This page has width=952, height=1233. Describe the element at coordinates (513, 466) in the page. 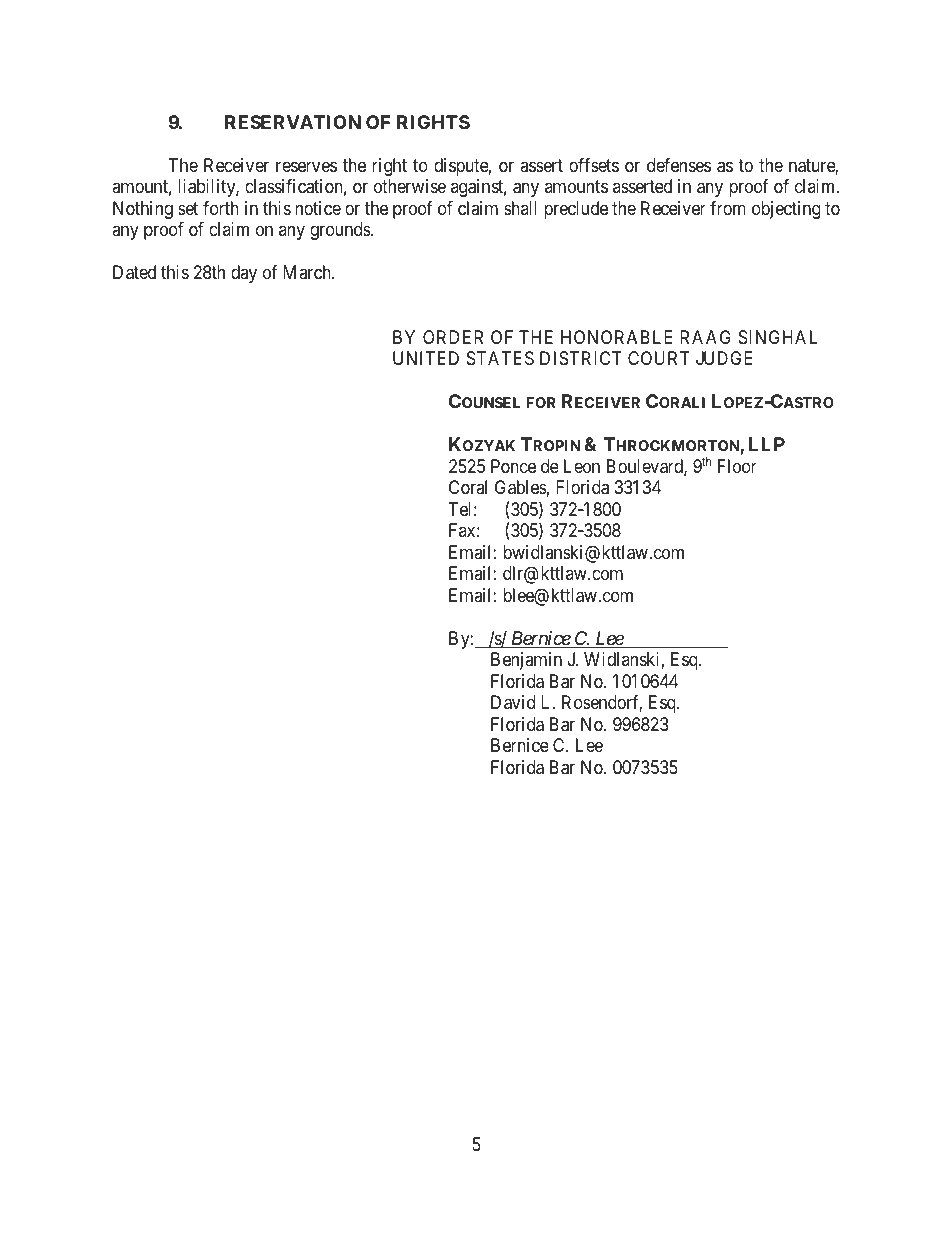

I see `Ponce` at that location.
